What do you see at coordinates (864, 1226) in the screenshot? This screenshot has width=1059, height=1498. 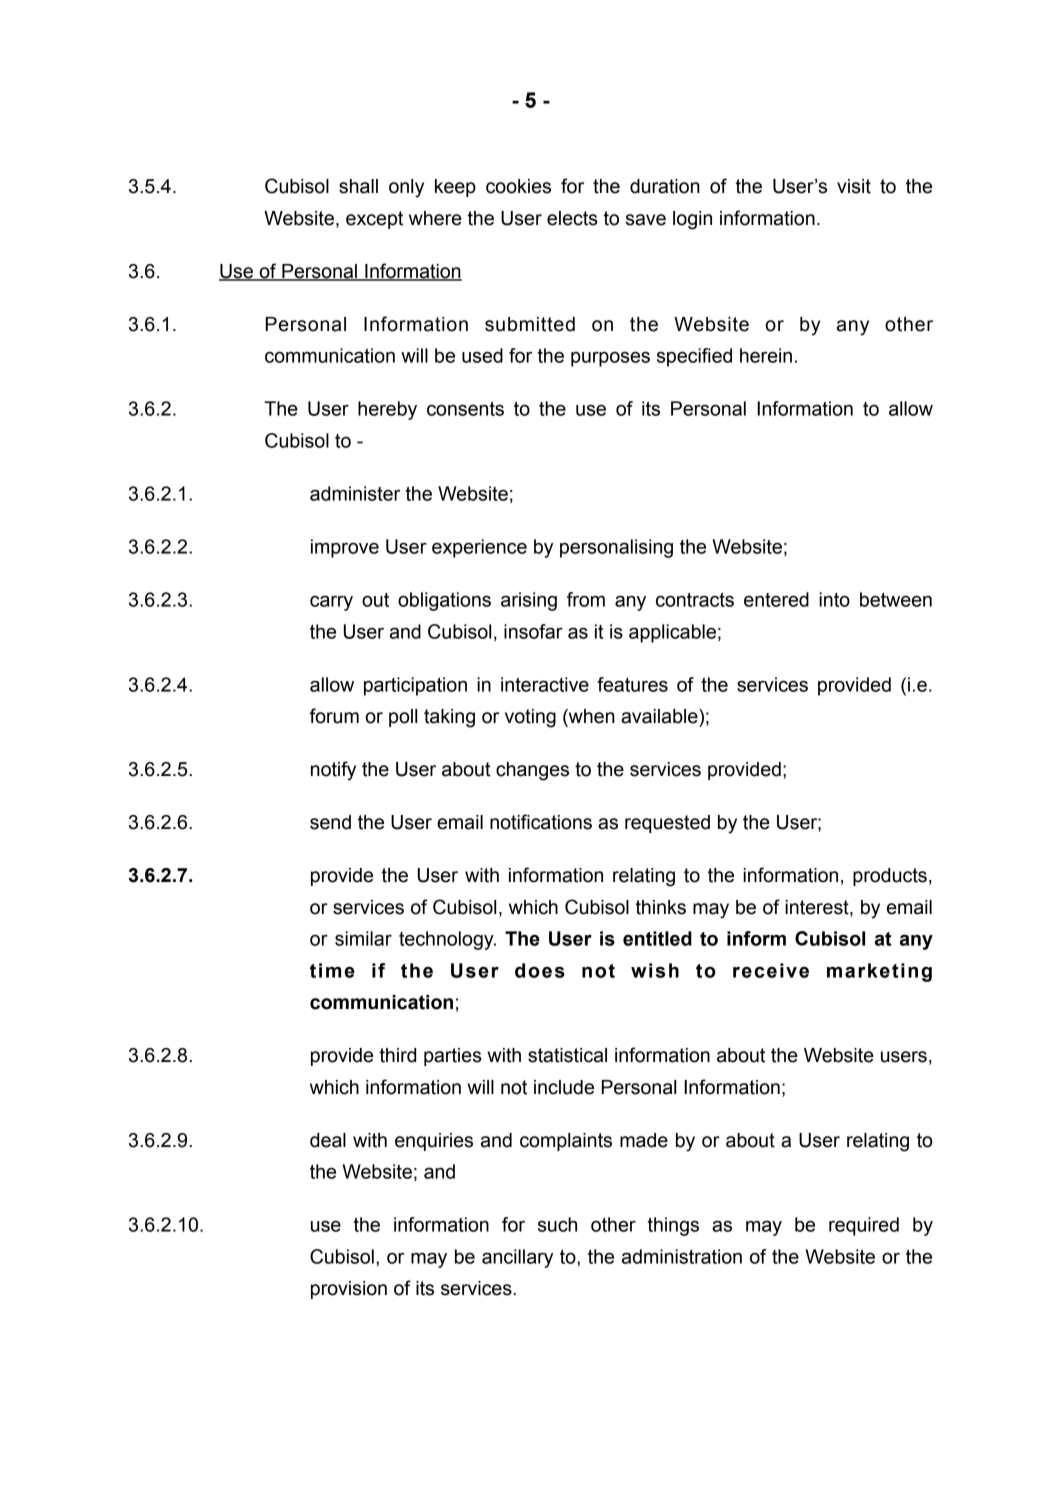 I see `required` at bounding box center [864, 1226].
